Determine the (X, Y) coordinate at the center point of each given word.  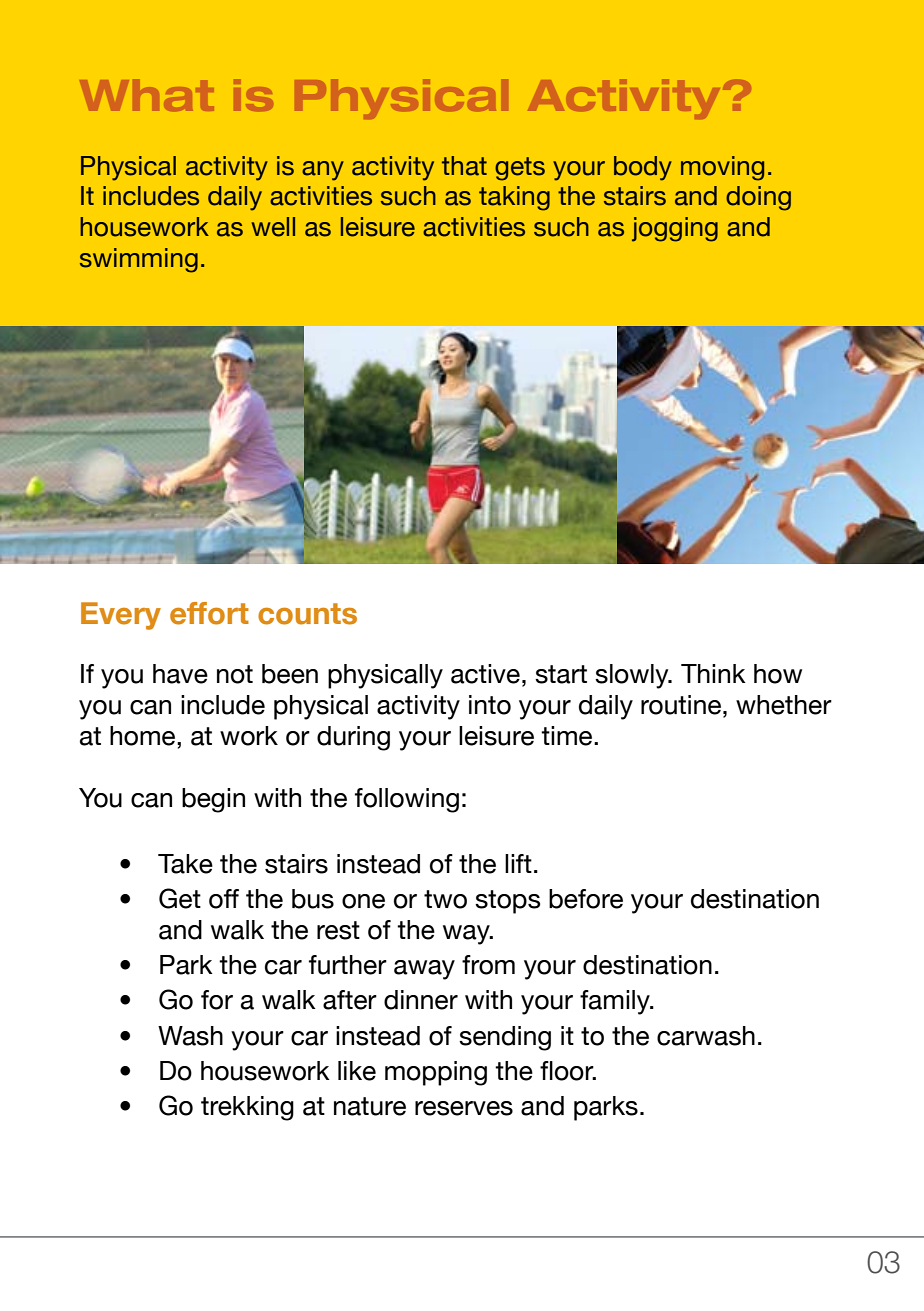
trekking (247, 1108)
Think (713, 673)
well (273, 227)
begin (213, 800)
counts (307, 614)
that (464, 166)
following (407, 800)
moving (722, 168)
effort (209, 613)
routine (681, 705)
